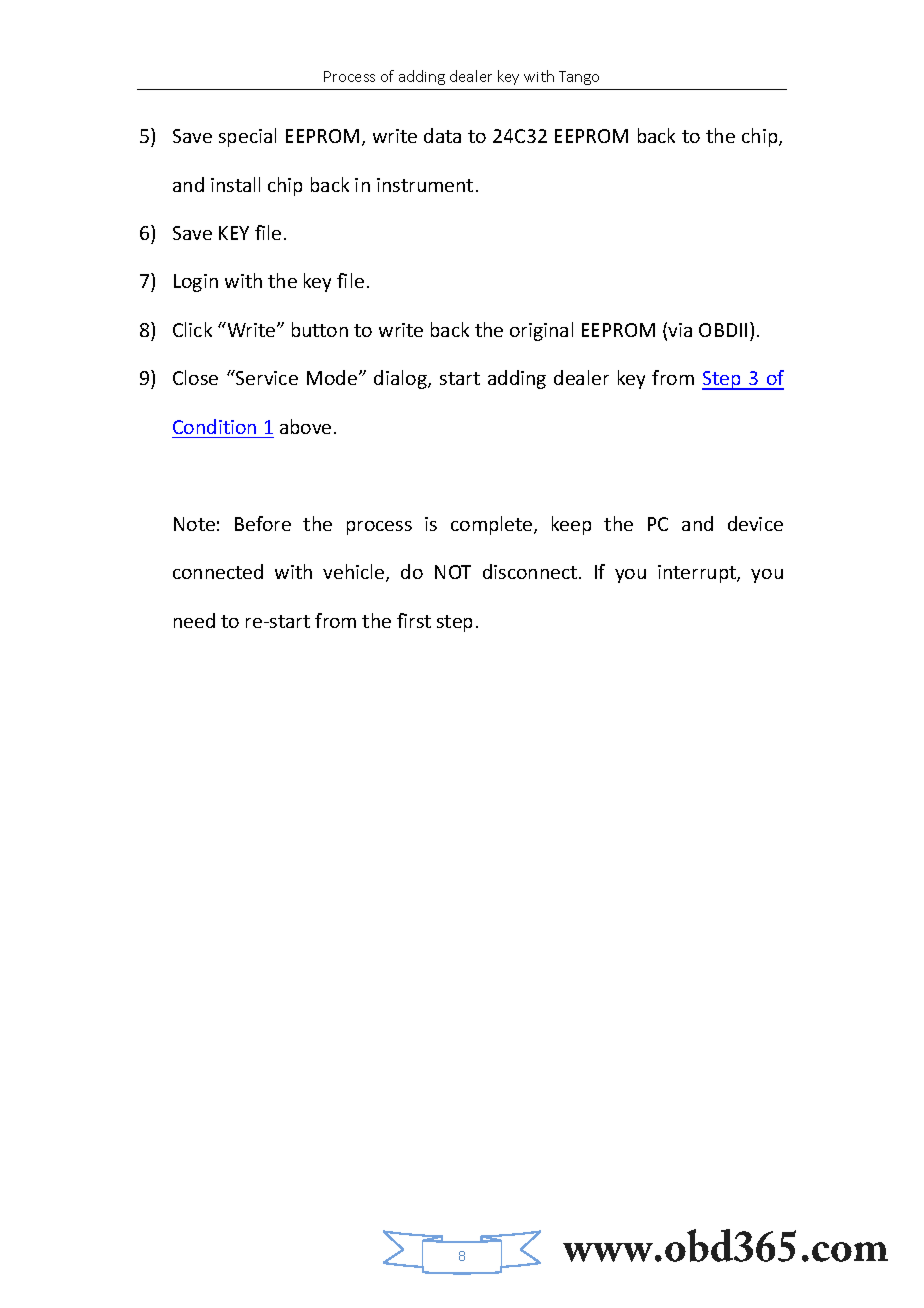  Describe the element at coordinates (541, 331) in the document. I see `original` at that location.
